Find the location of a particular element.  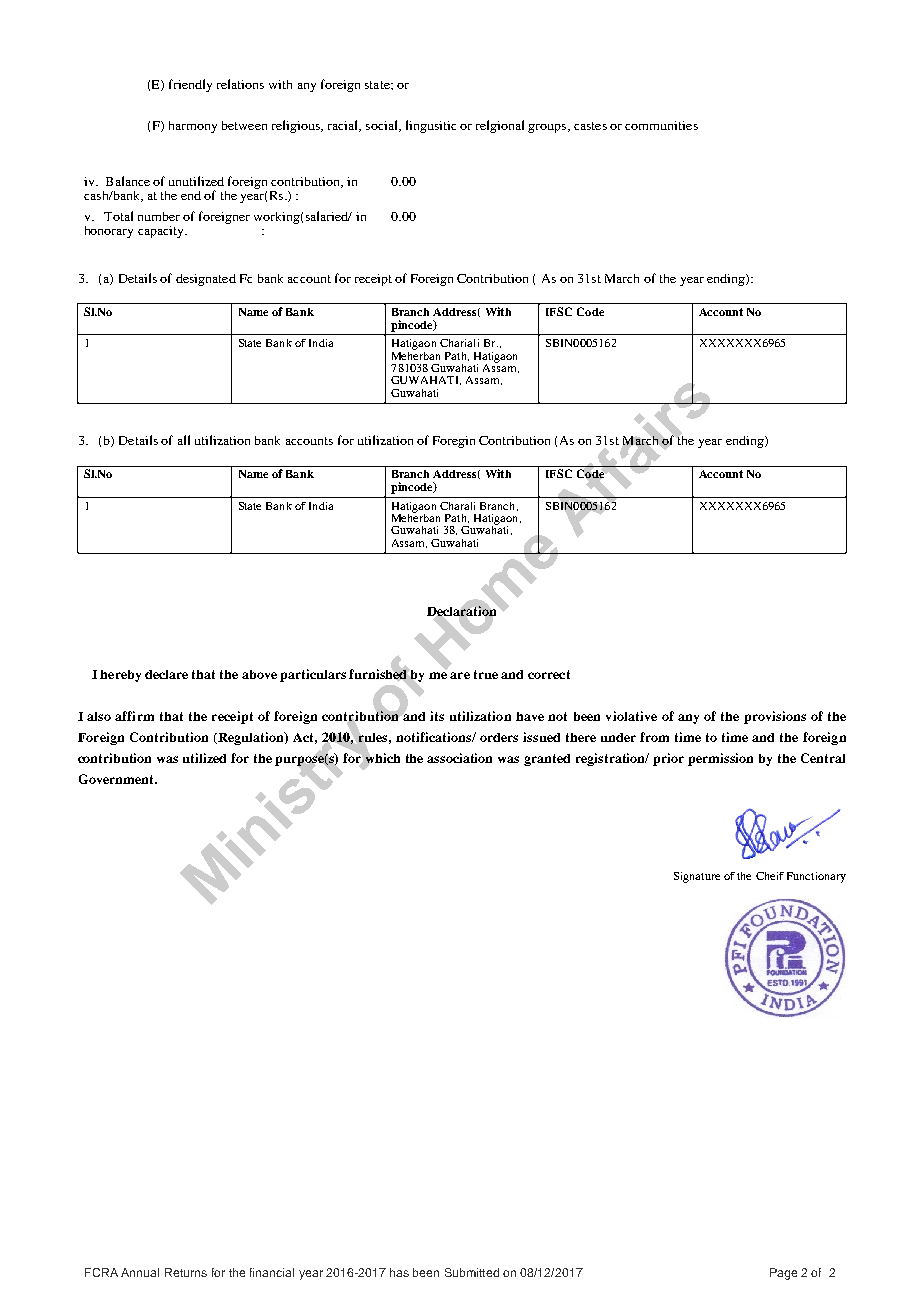

social is located at coordinates (383, 126).
